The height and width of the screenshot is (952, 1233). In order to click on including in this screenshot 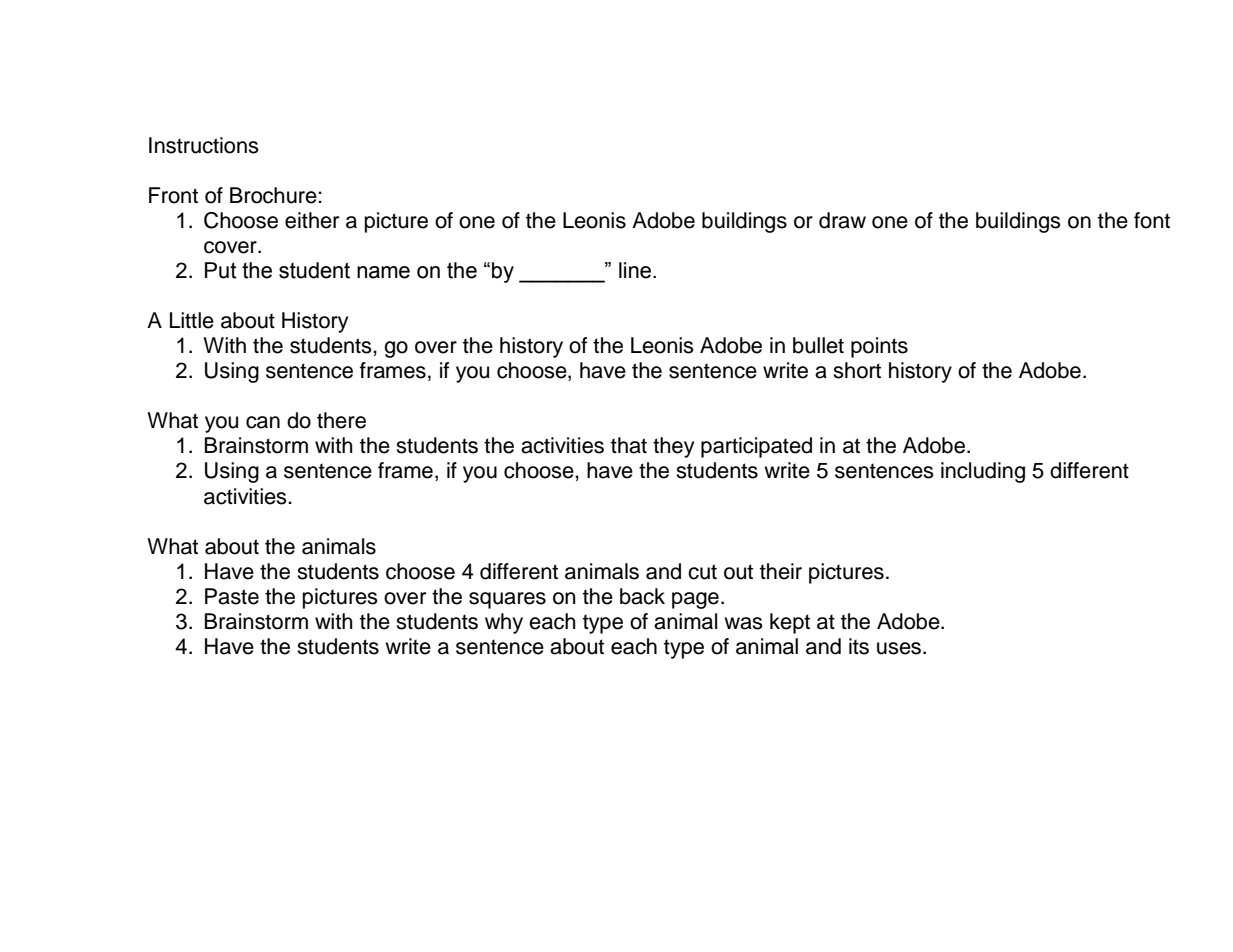, I will do `click(983, 472)`.
